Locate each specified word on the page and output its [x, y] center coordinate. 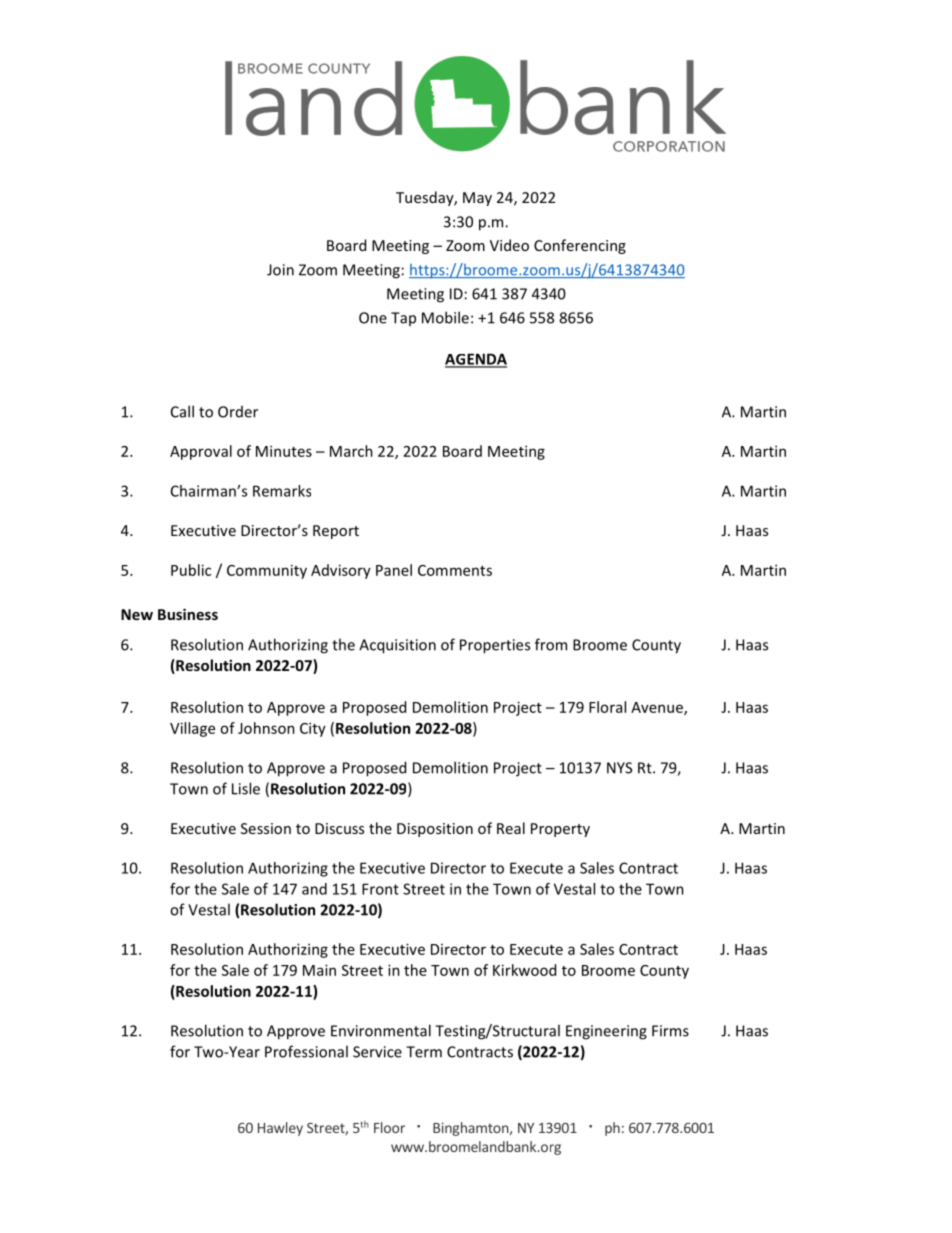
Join [280, 270]
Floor [389, 1127]
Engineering [606, 1032]
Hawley [280, 1129]
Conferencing [580, 246]
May [477, 199]
